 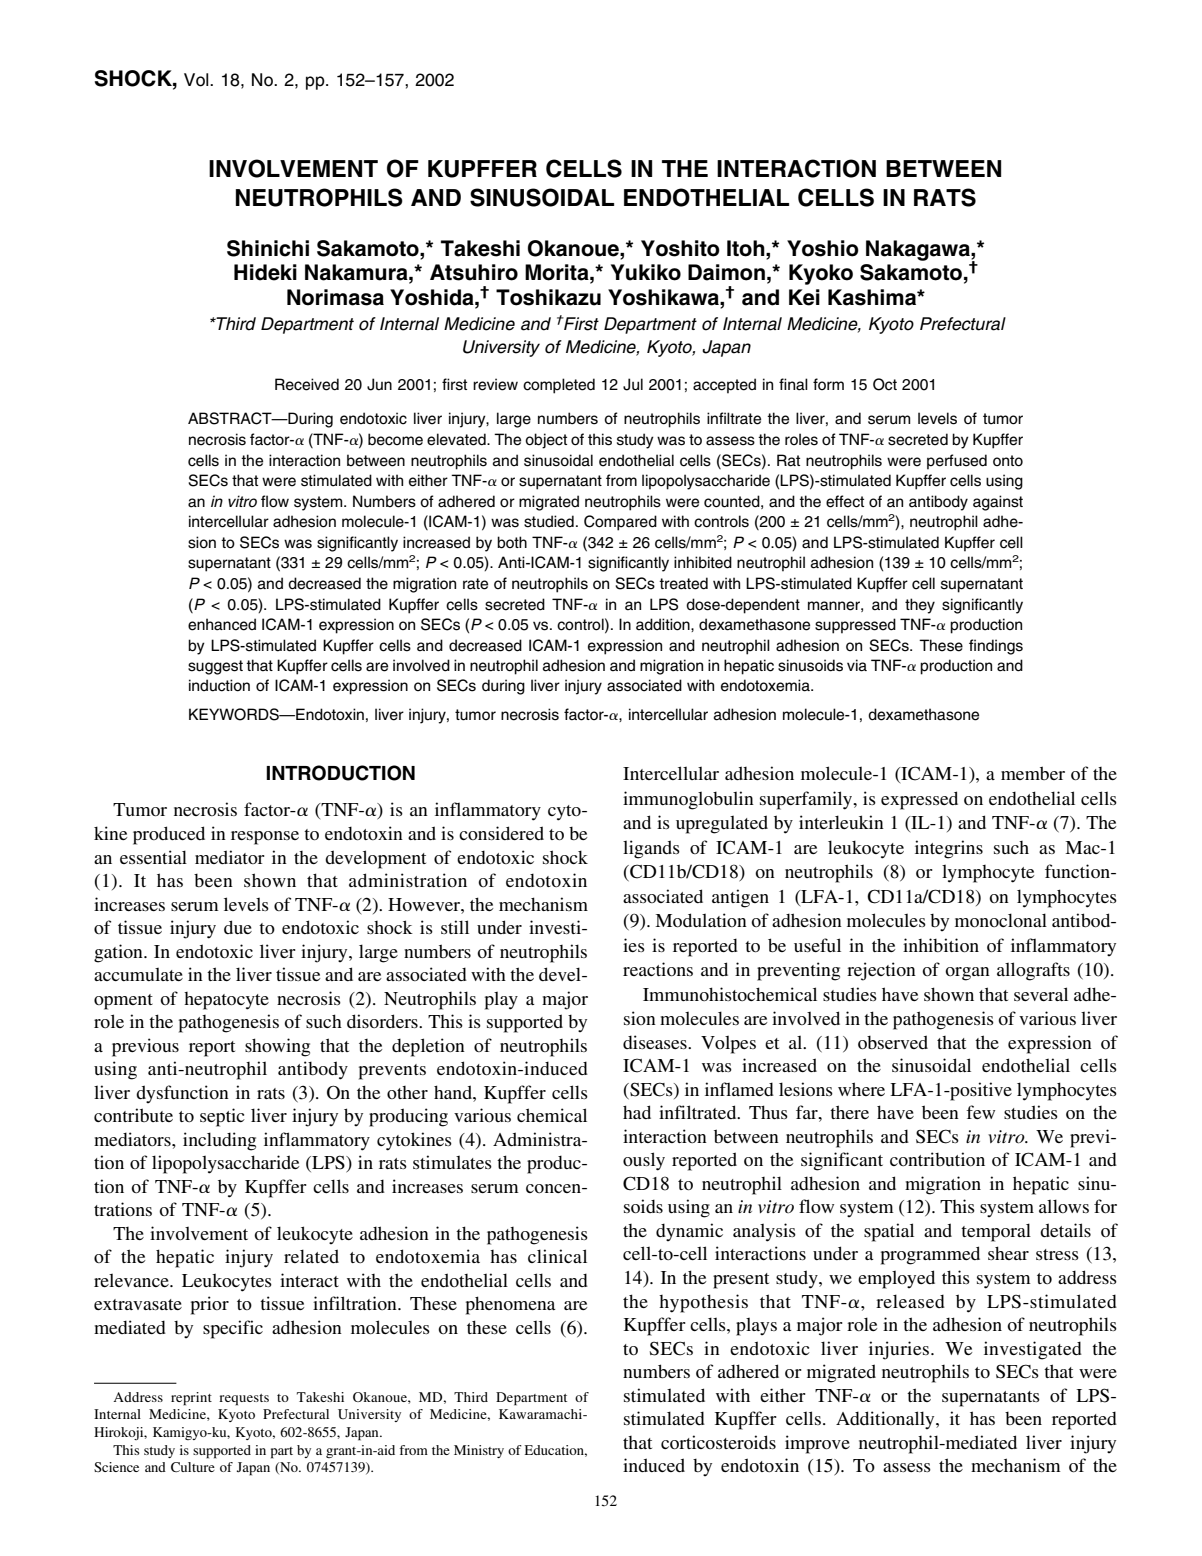 I want to click on Oct, so click(x=885, y=384).
